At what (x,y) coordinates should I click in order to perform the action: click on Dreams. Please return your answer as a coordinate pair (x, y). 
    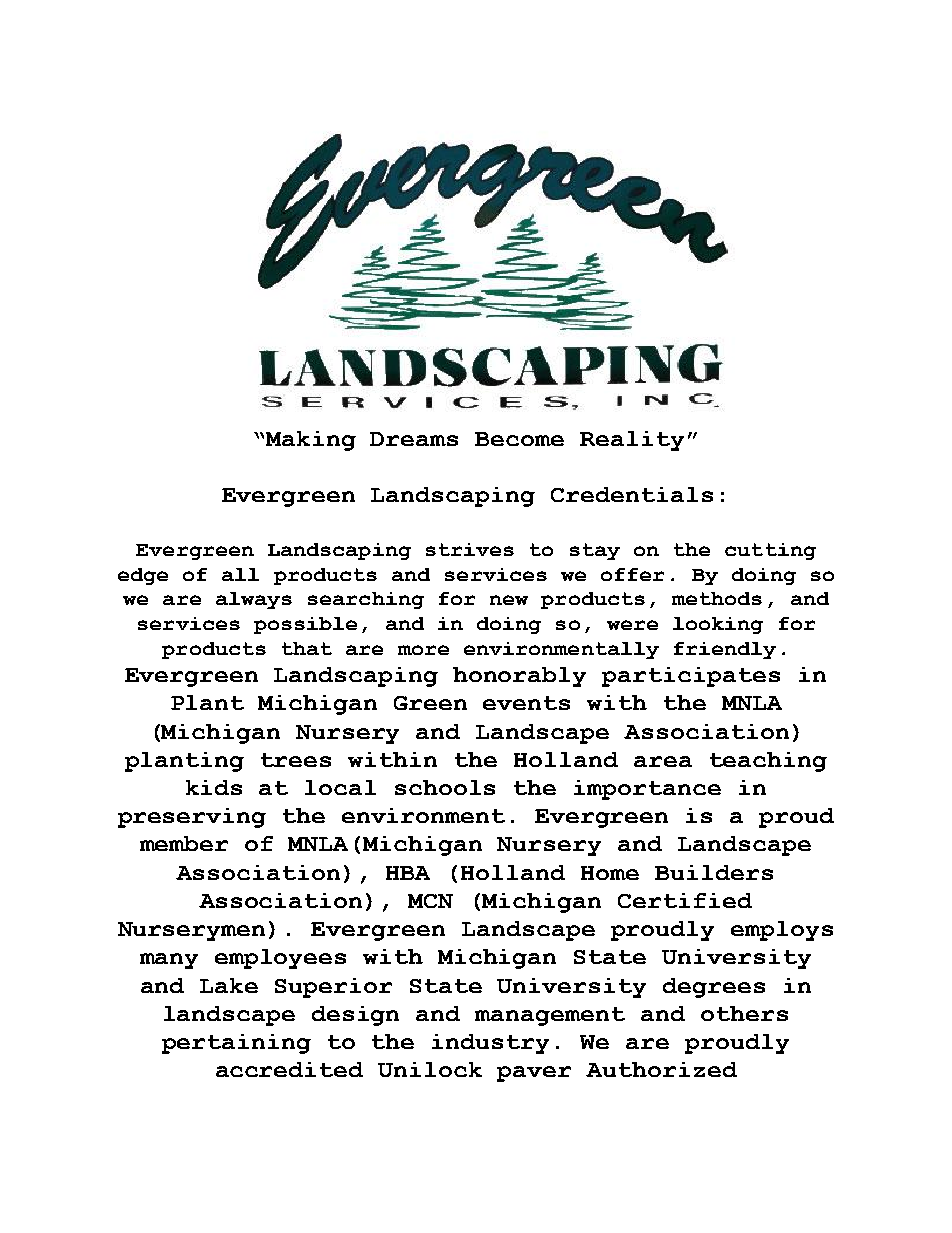
    Looking at the image, I should click on (414, 439).
